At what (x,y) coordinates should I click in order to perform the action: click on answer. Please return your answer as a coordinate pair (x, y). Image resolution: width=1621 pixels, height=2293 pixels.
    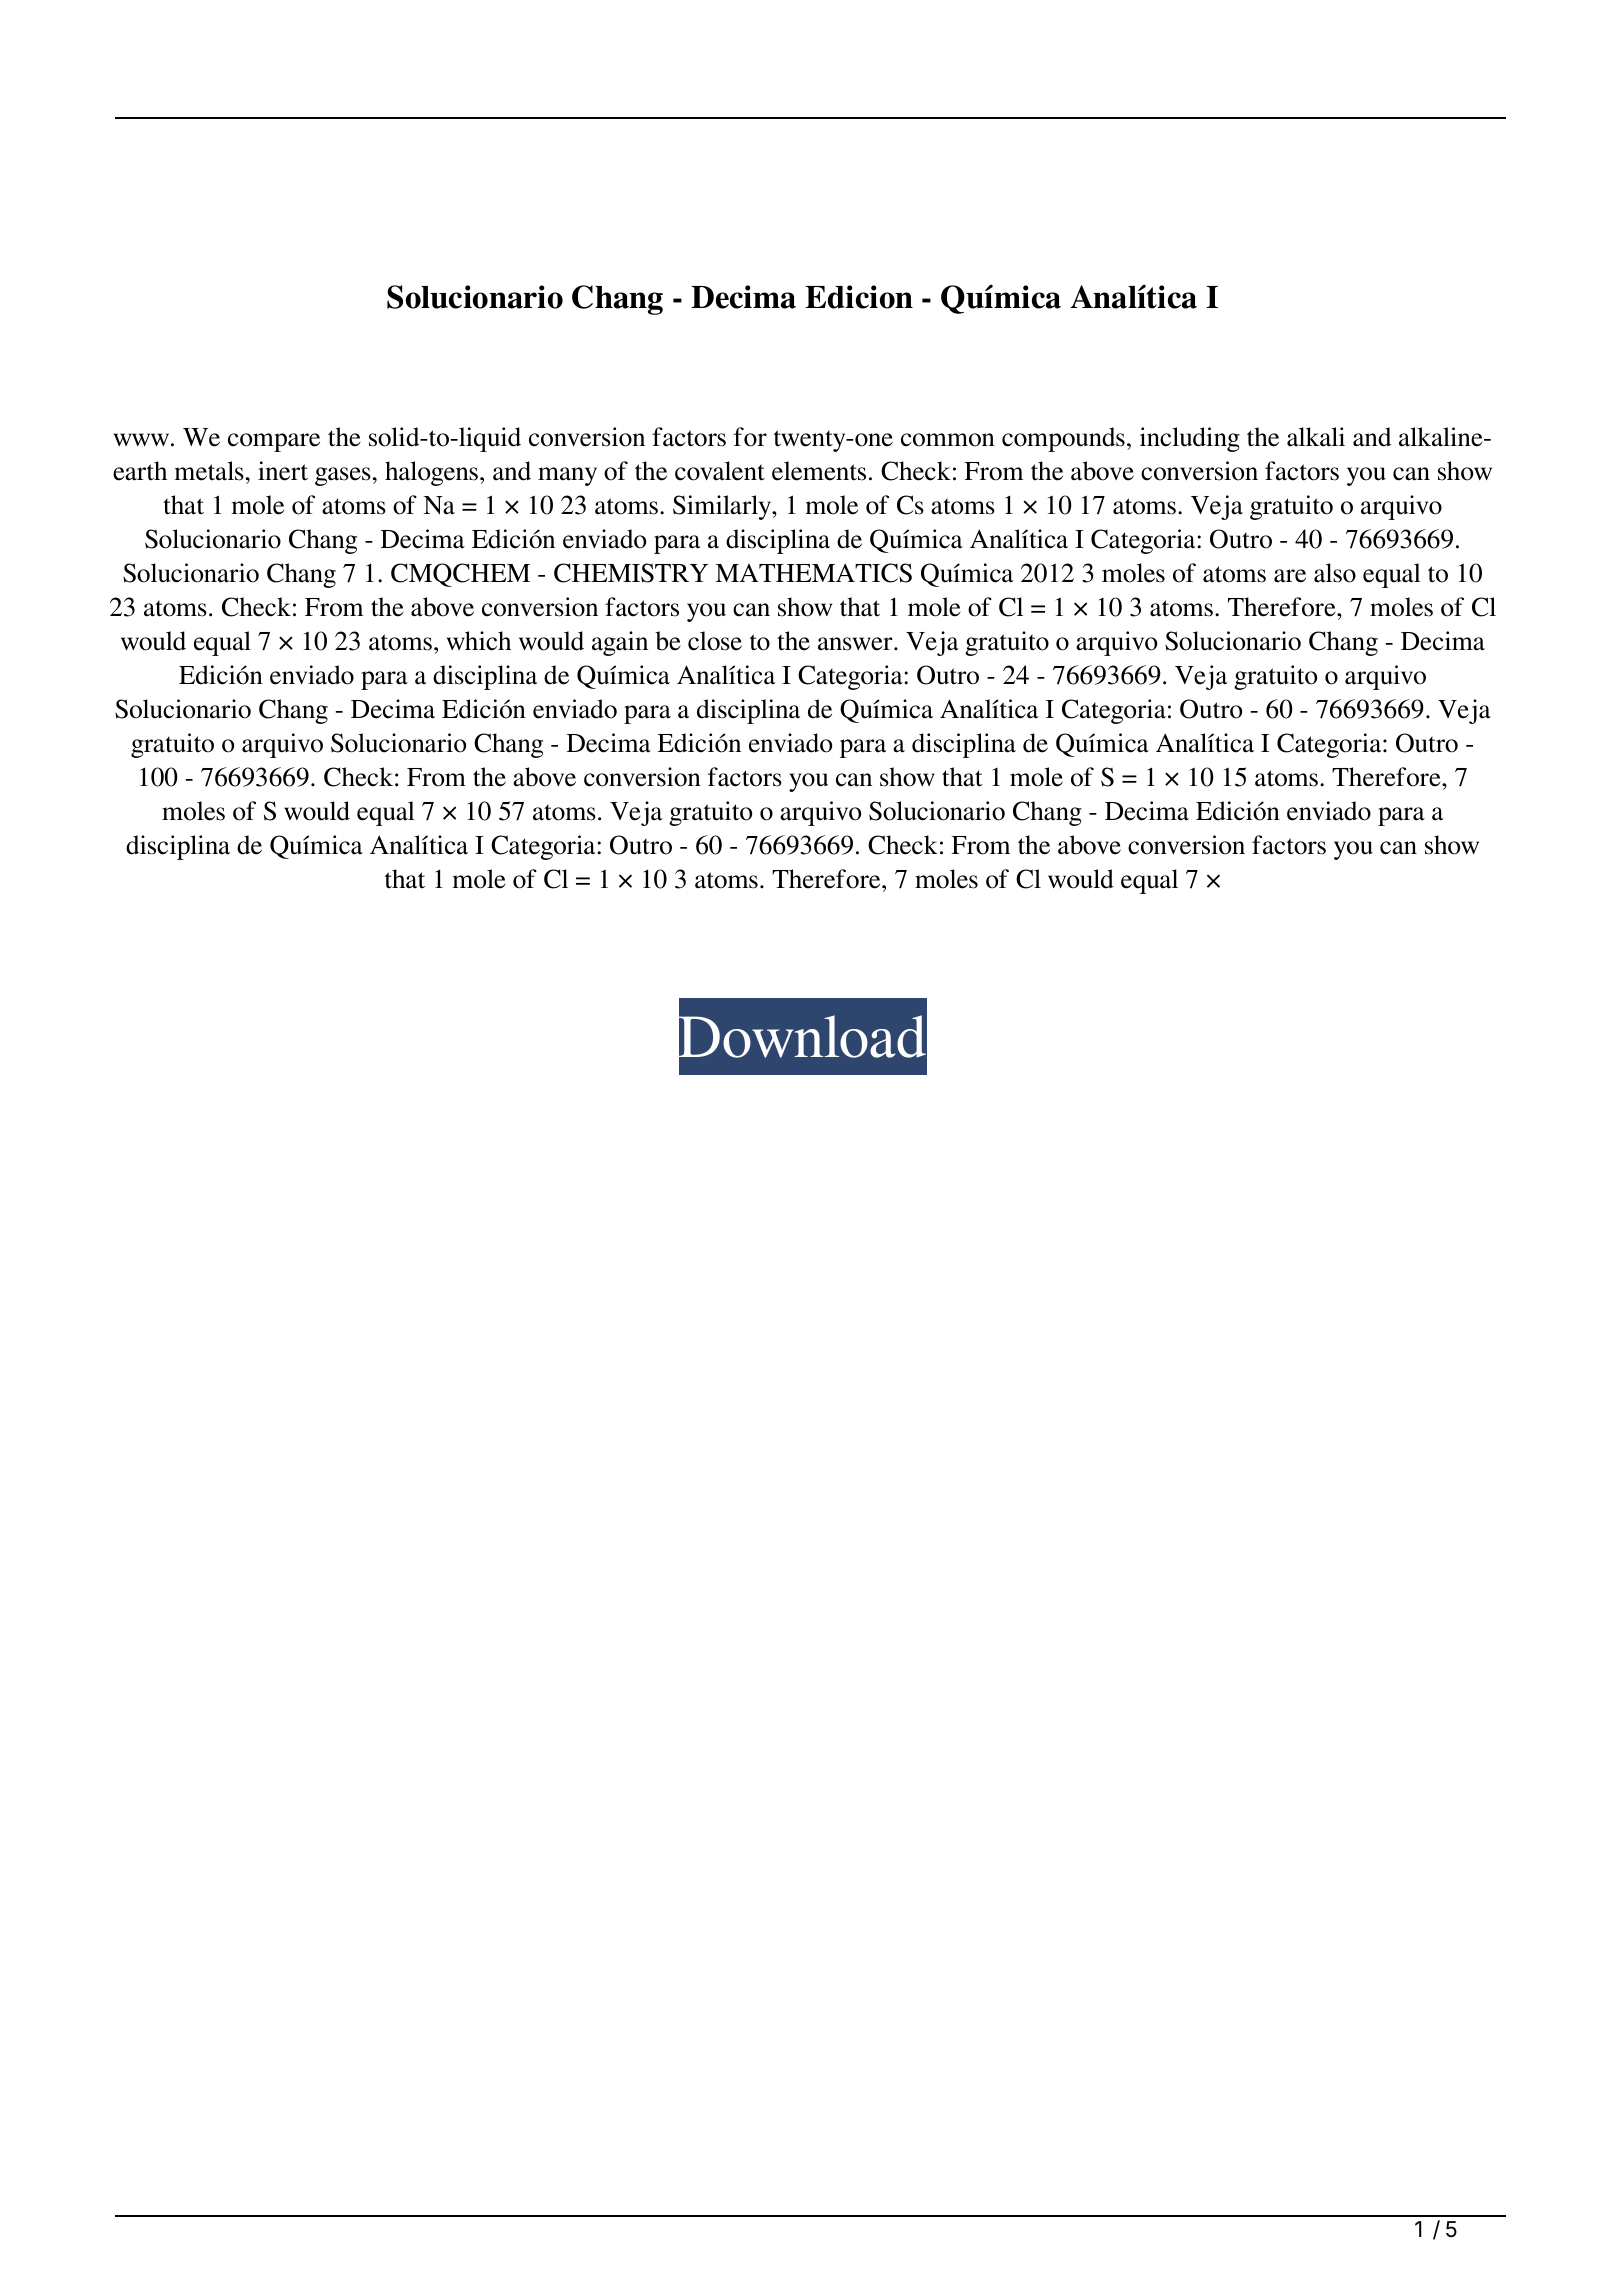
    Looking at the image, I should click on (856, 644).
